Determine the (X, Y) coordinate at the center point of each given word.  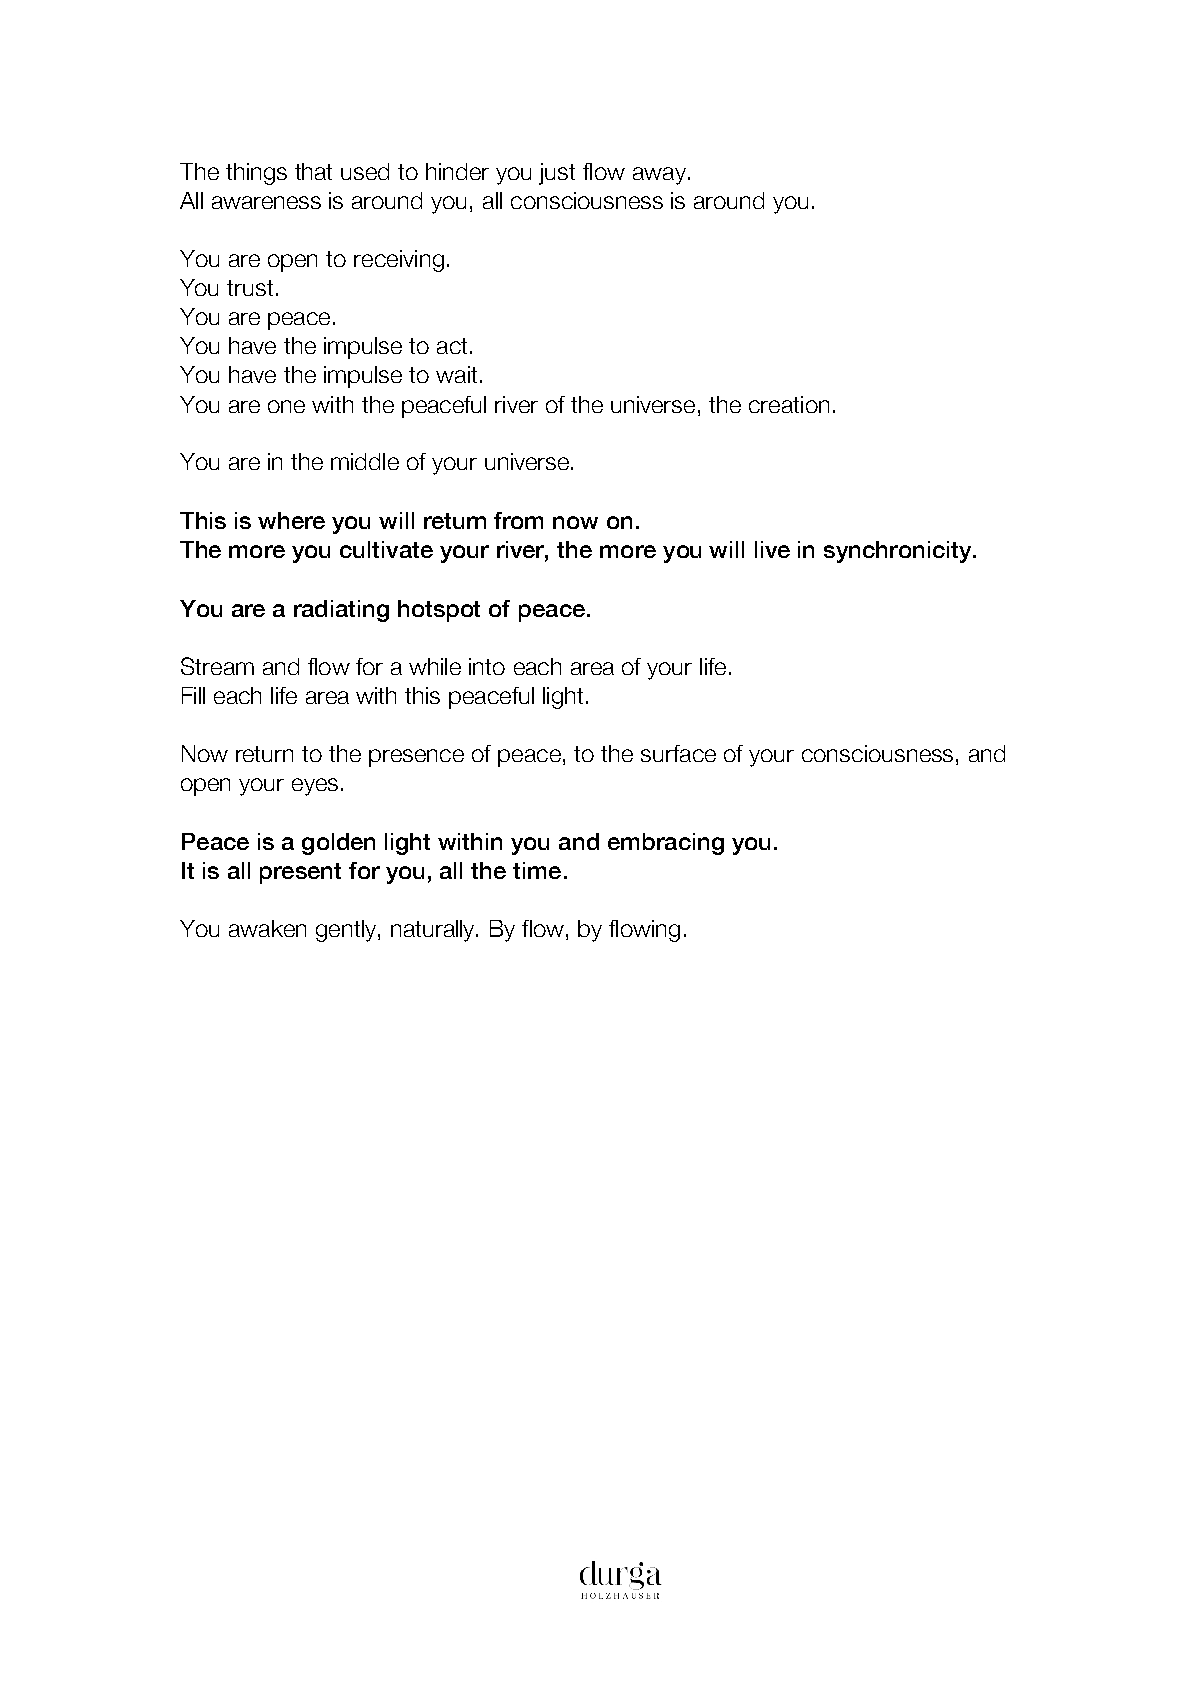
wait (456, 374)
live (772, 549)
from (518, 520)
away (659, 176)
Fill (193, 695)
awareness (266, 202)
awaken (267, 928)
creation (789, 404)
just (557, 174)
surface (678, 753)
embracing (666, 844)
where (291, 520)
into (487, 666)
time (537, 870)
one (286, 406)
